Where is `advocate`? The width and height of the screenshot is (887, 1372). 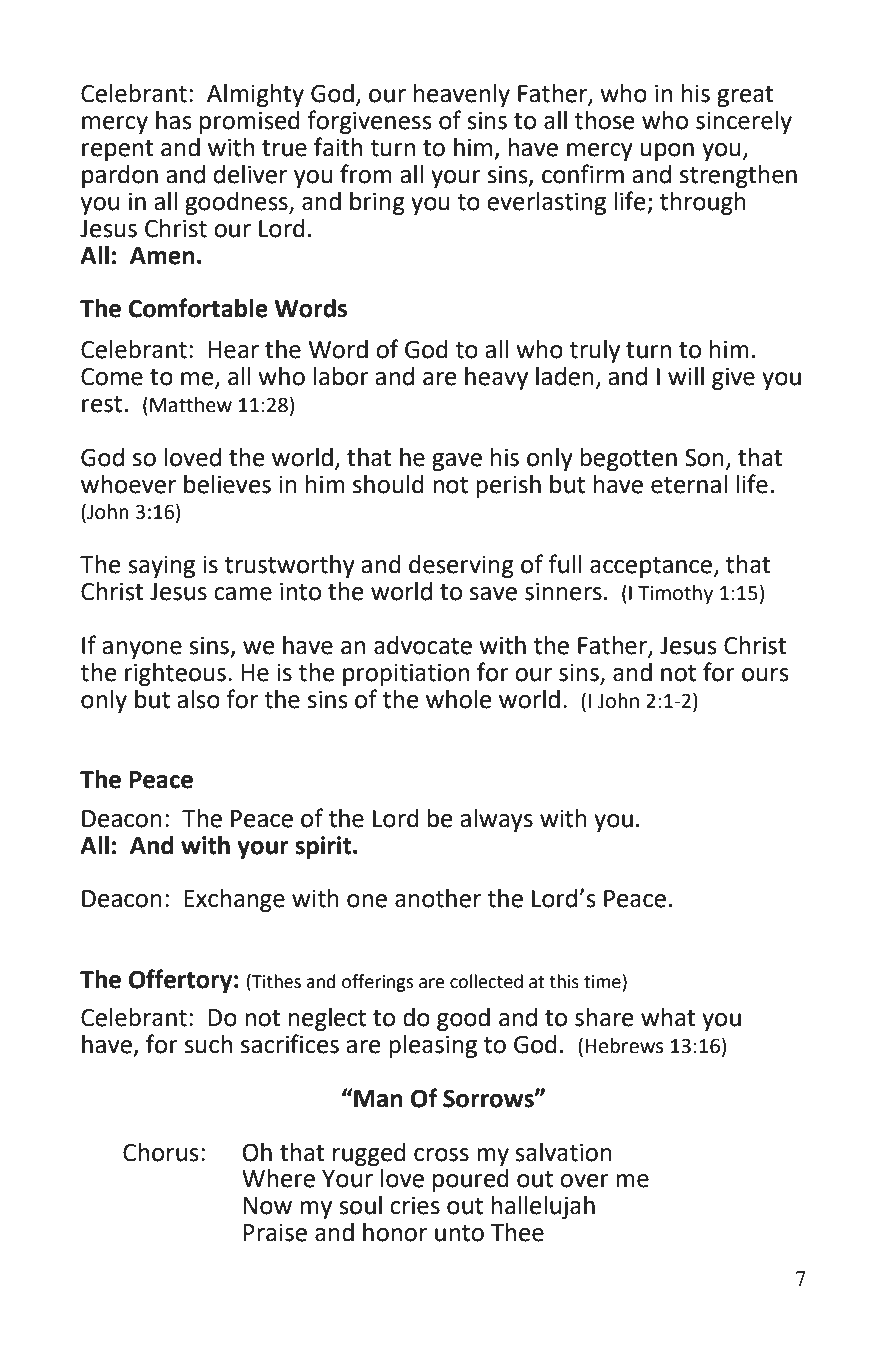 advocate is located at coordinates (423, 645).
